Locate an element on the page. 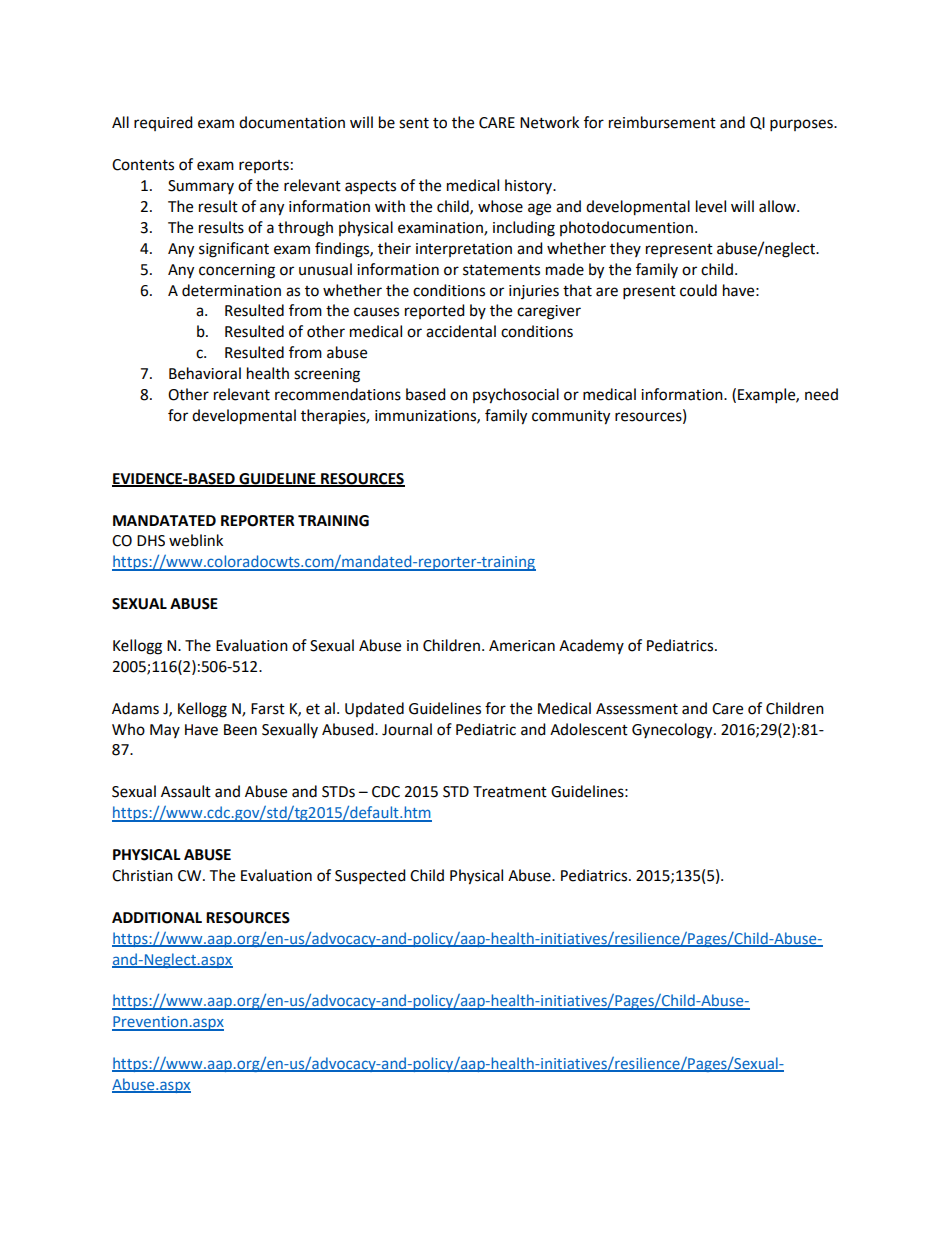 The width and height of the image is (952, 1233). reports is located at coordinates (264, 166).
